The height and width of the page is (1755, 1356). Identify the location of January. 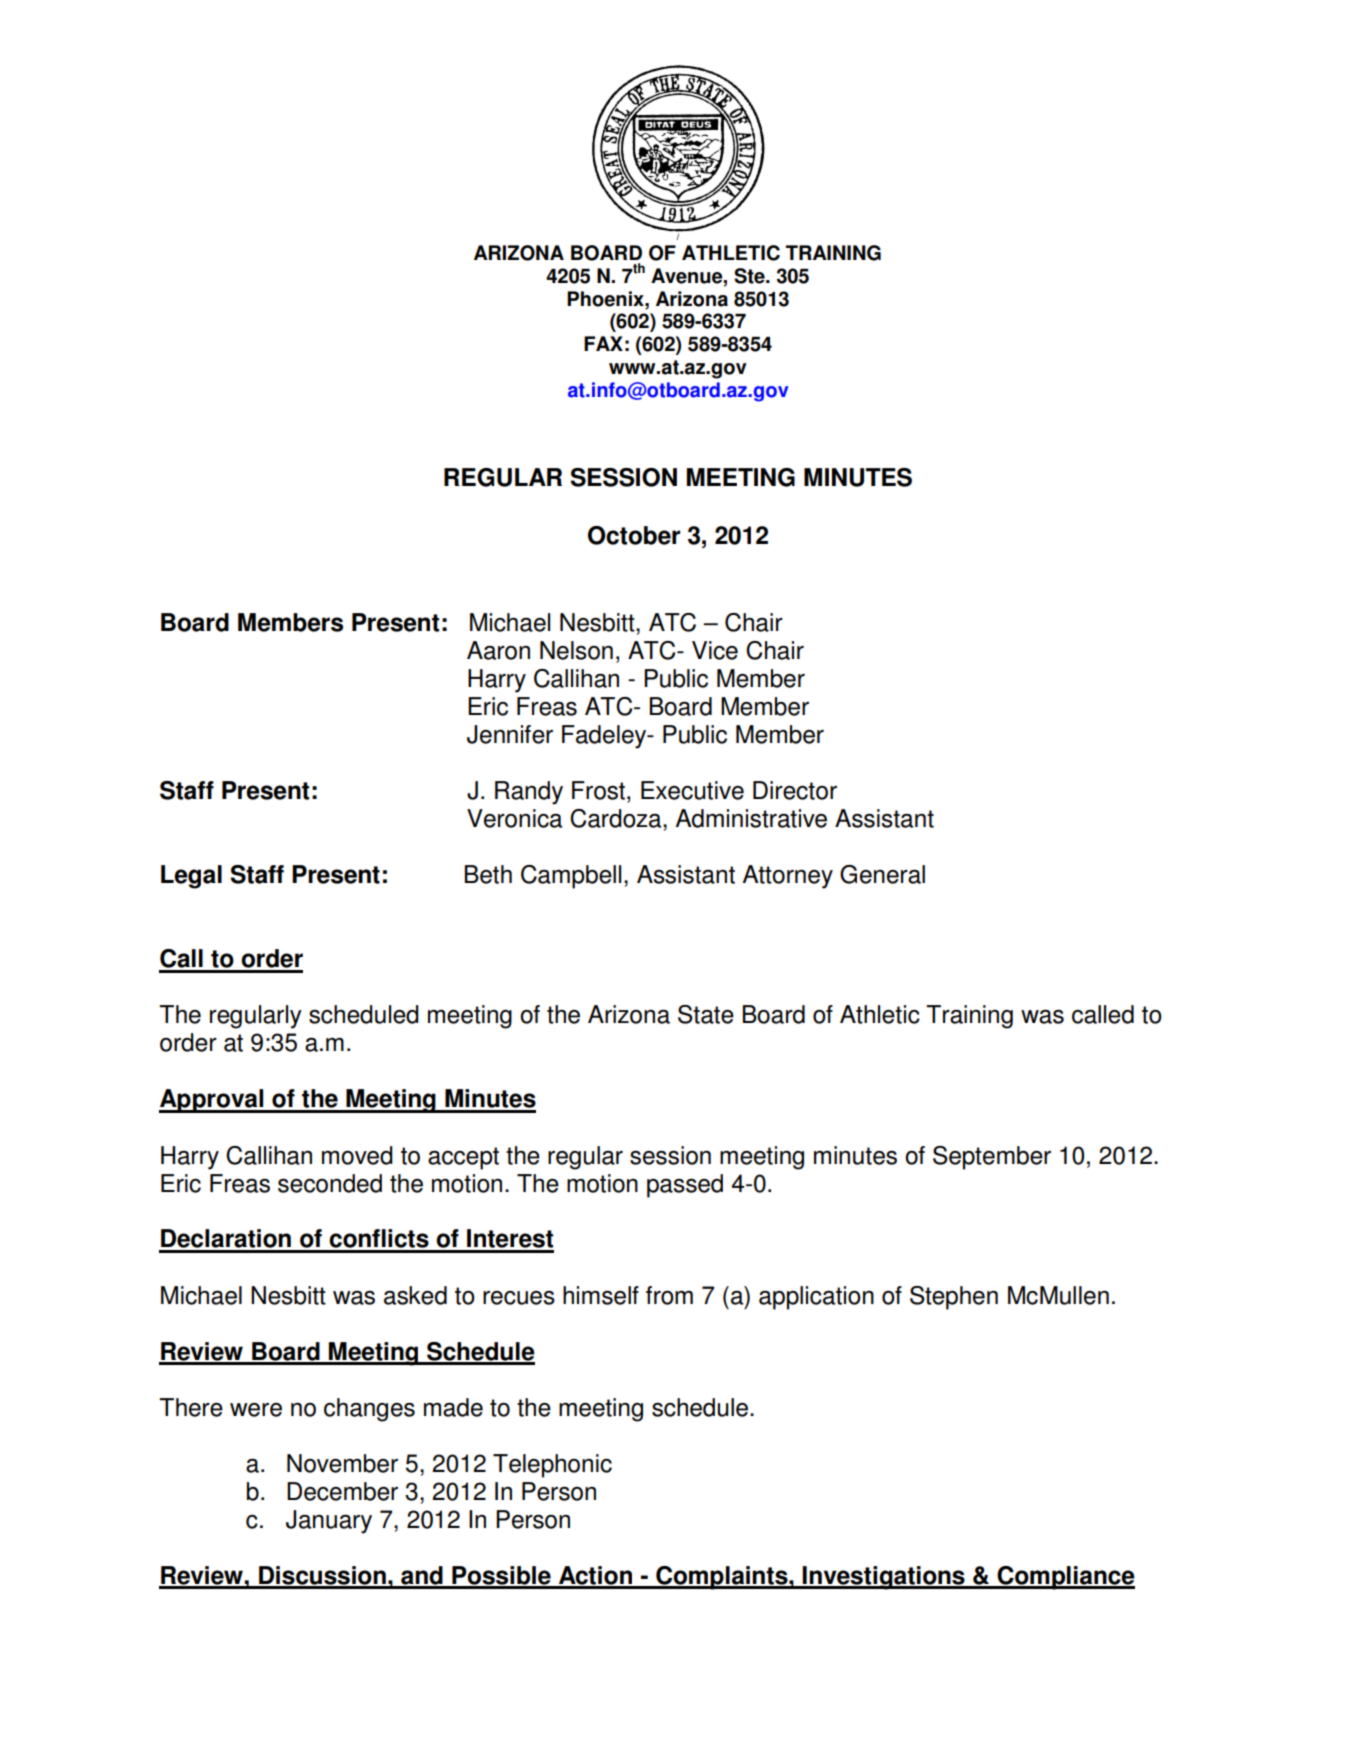
(329, 1522).
